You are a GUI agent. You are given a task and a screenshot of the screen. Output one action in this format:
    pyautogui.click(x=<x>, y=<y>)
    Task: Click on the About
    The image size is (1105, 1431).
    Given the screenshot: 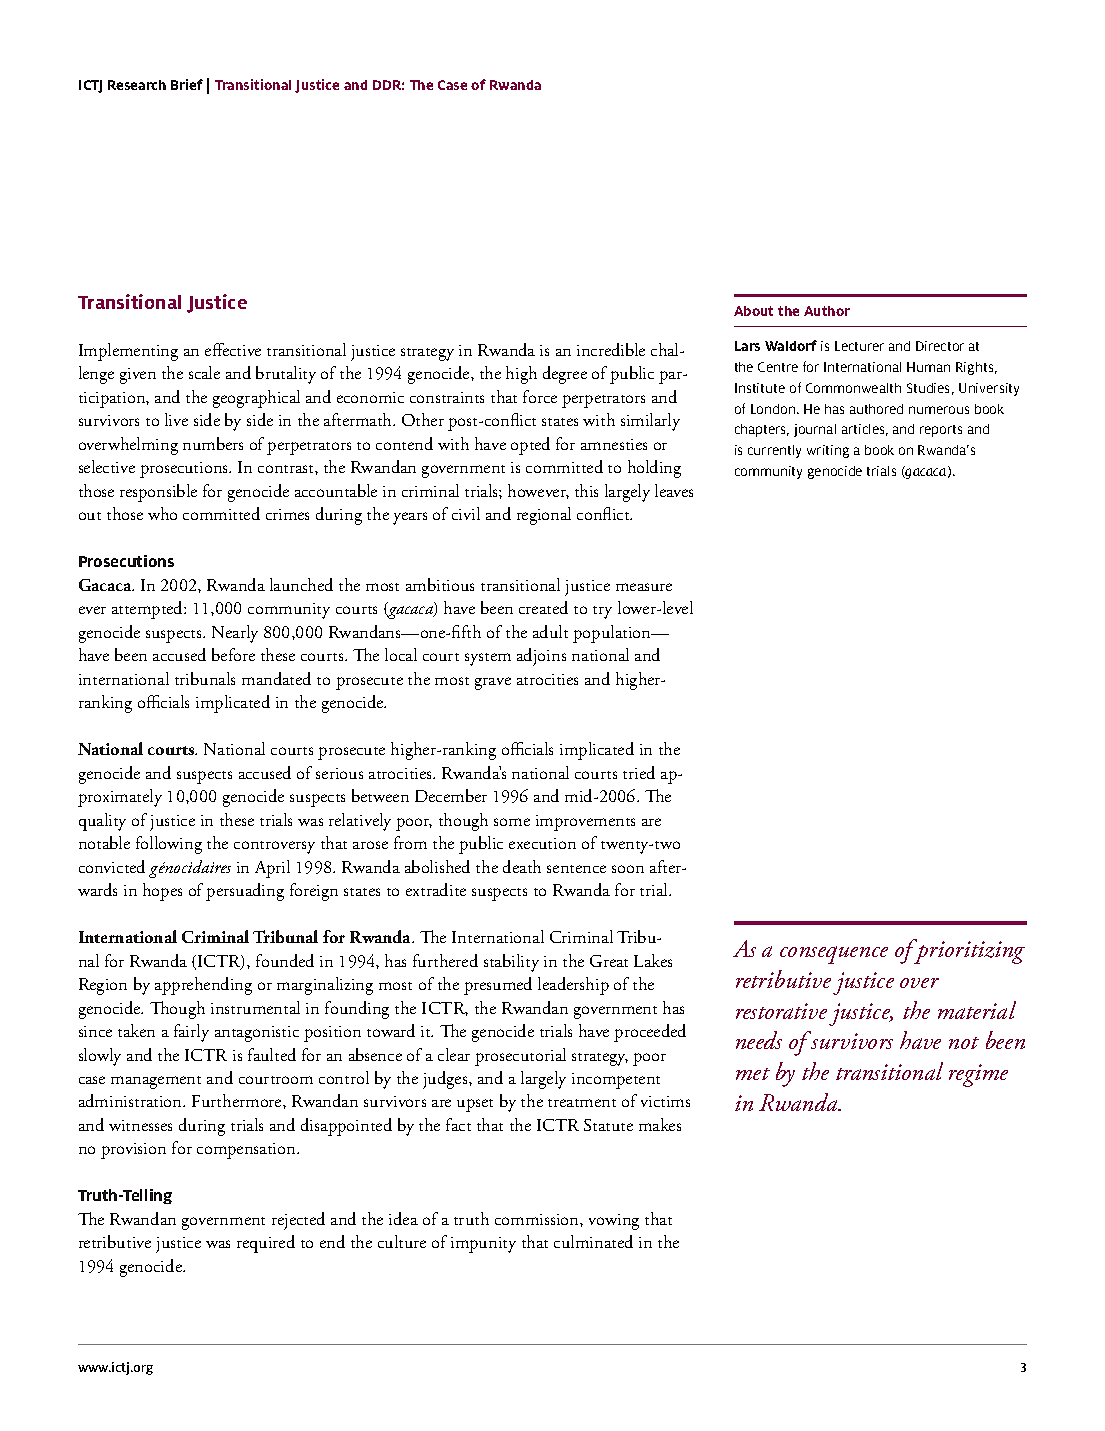 What is the action you would take?
    pyautogui.click(x=753, y=311)
